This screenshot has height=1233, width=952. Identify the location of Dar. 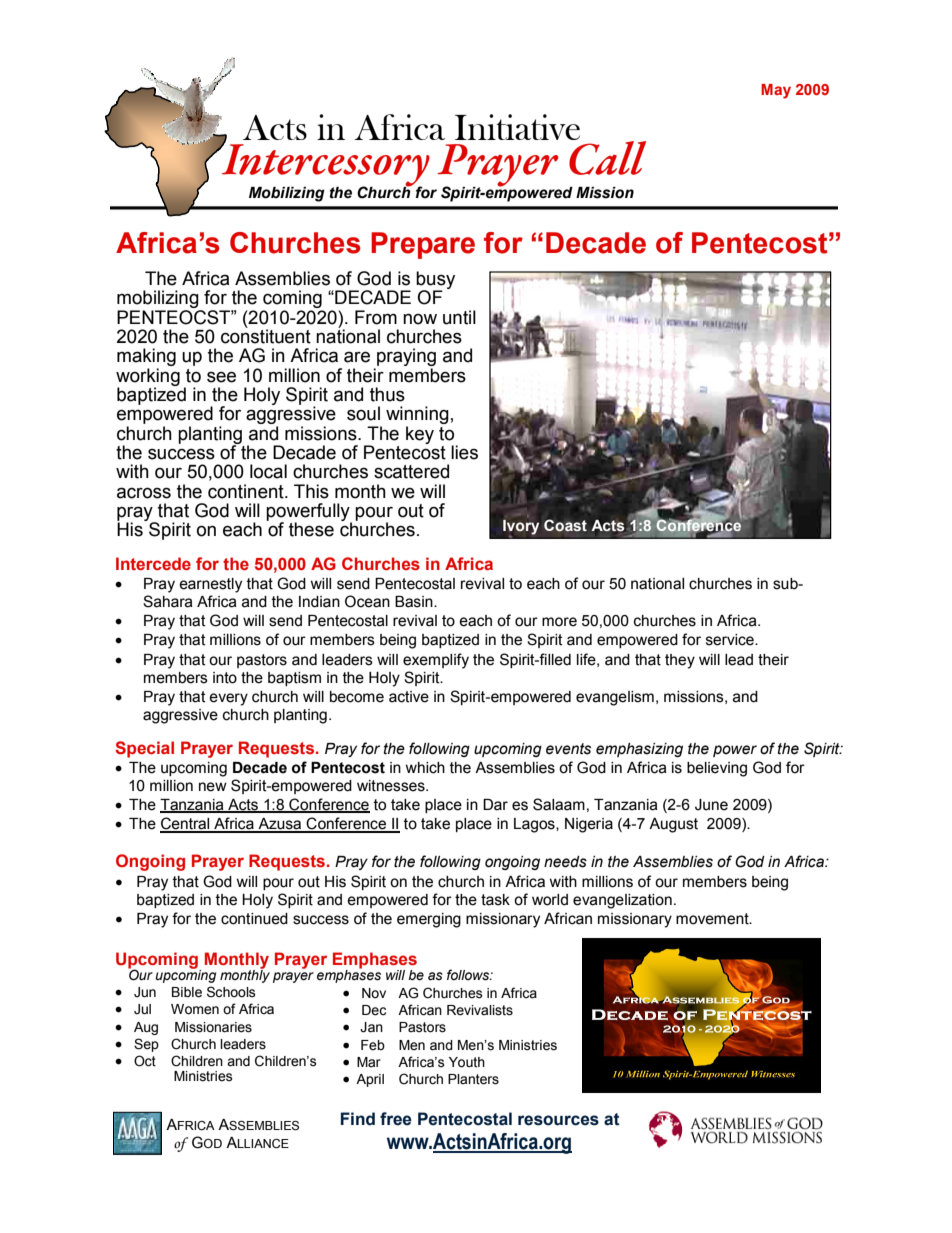
(495, 805).
